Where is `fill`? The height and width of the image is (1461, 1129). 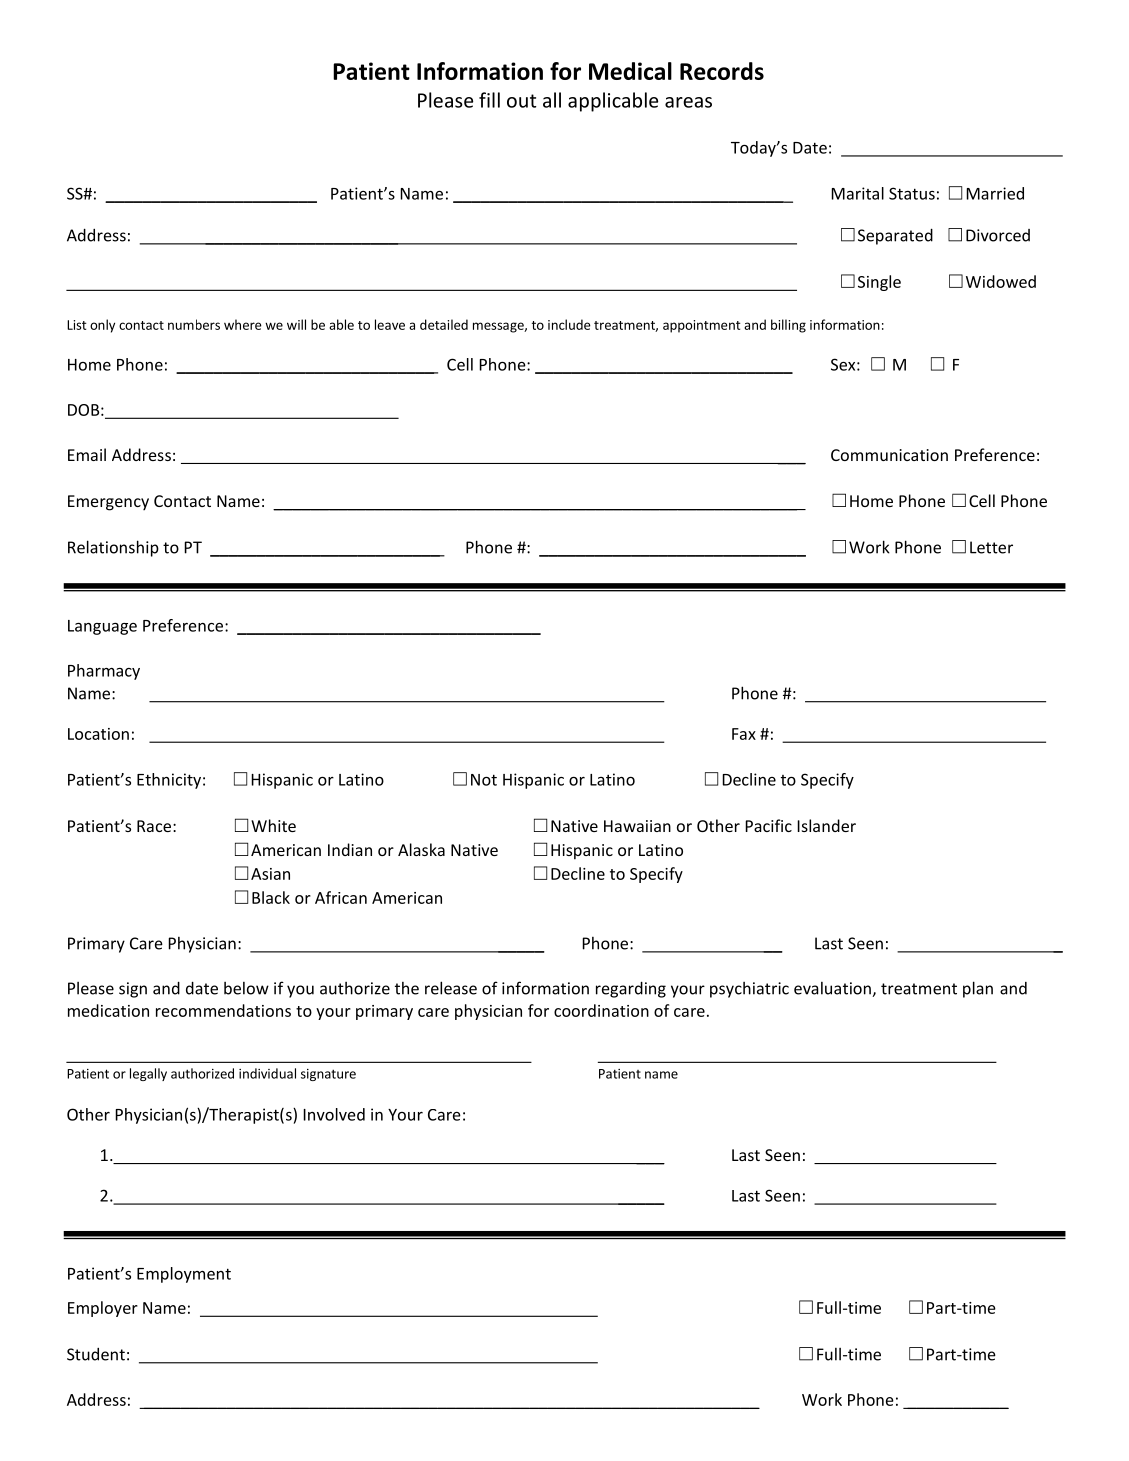 fill is located at coordinates (489, 100).
